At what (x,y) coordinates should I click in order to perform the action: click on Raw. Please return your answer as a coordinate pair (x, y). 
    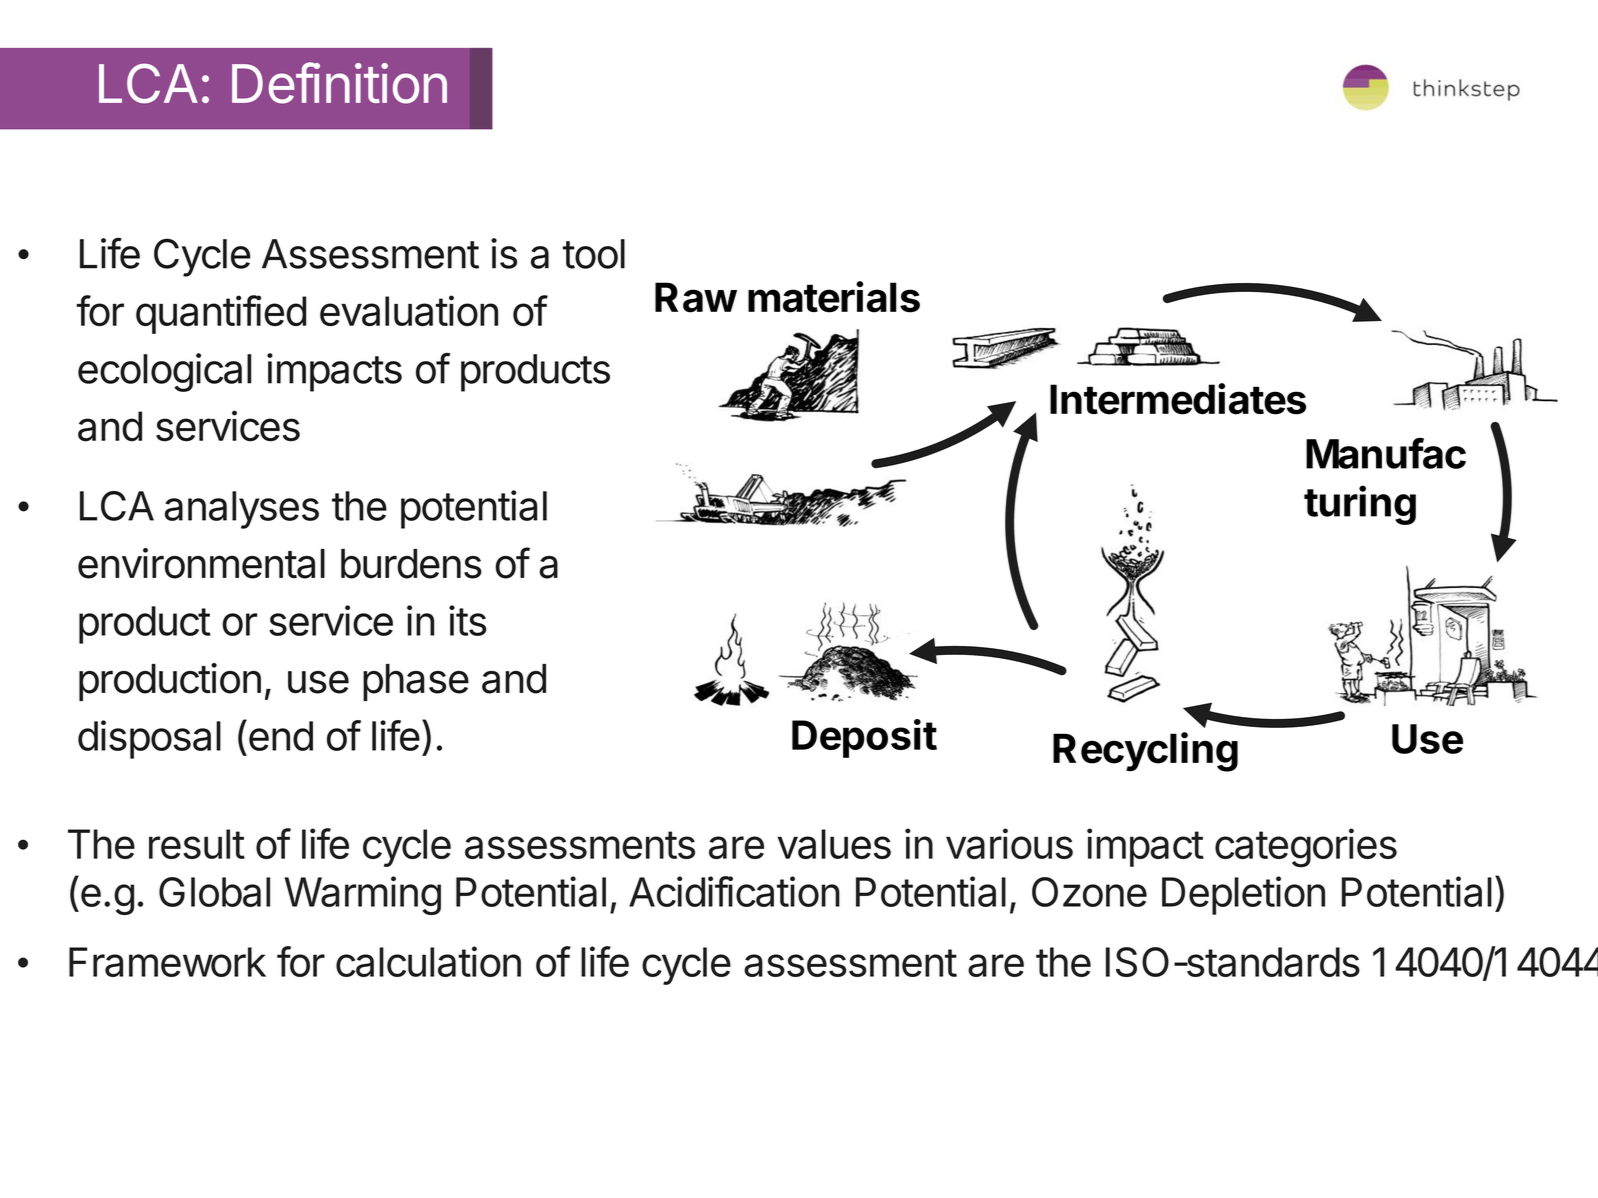
    Looking at the image, I should click on (696, 297).
